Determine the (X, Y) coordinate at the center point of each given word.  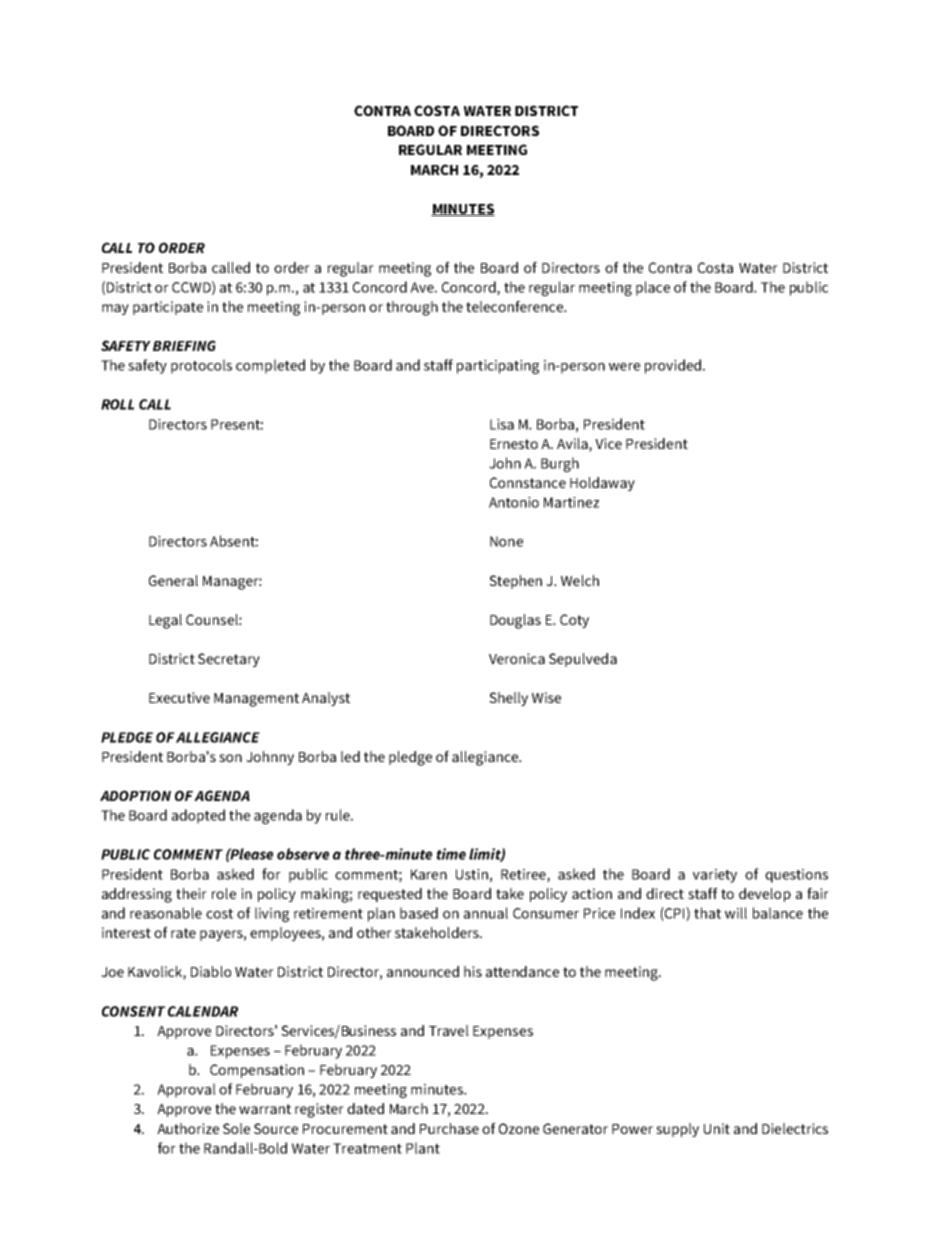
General (173, 580)
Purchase (449, 1128)
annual (486, 913)
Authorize (188, 1128)
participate (168, 308)
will (736, 913)
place (653, 288)
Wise (546, 697)
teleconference (515, 306)
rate (183, 933)
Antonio (514, 502)
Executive (179, 697)
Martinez (571, 502)
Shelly (508, 699)
